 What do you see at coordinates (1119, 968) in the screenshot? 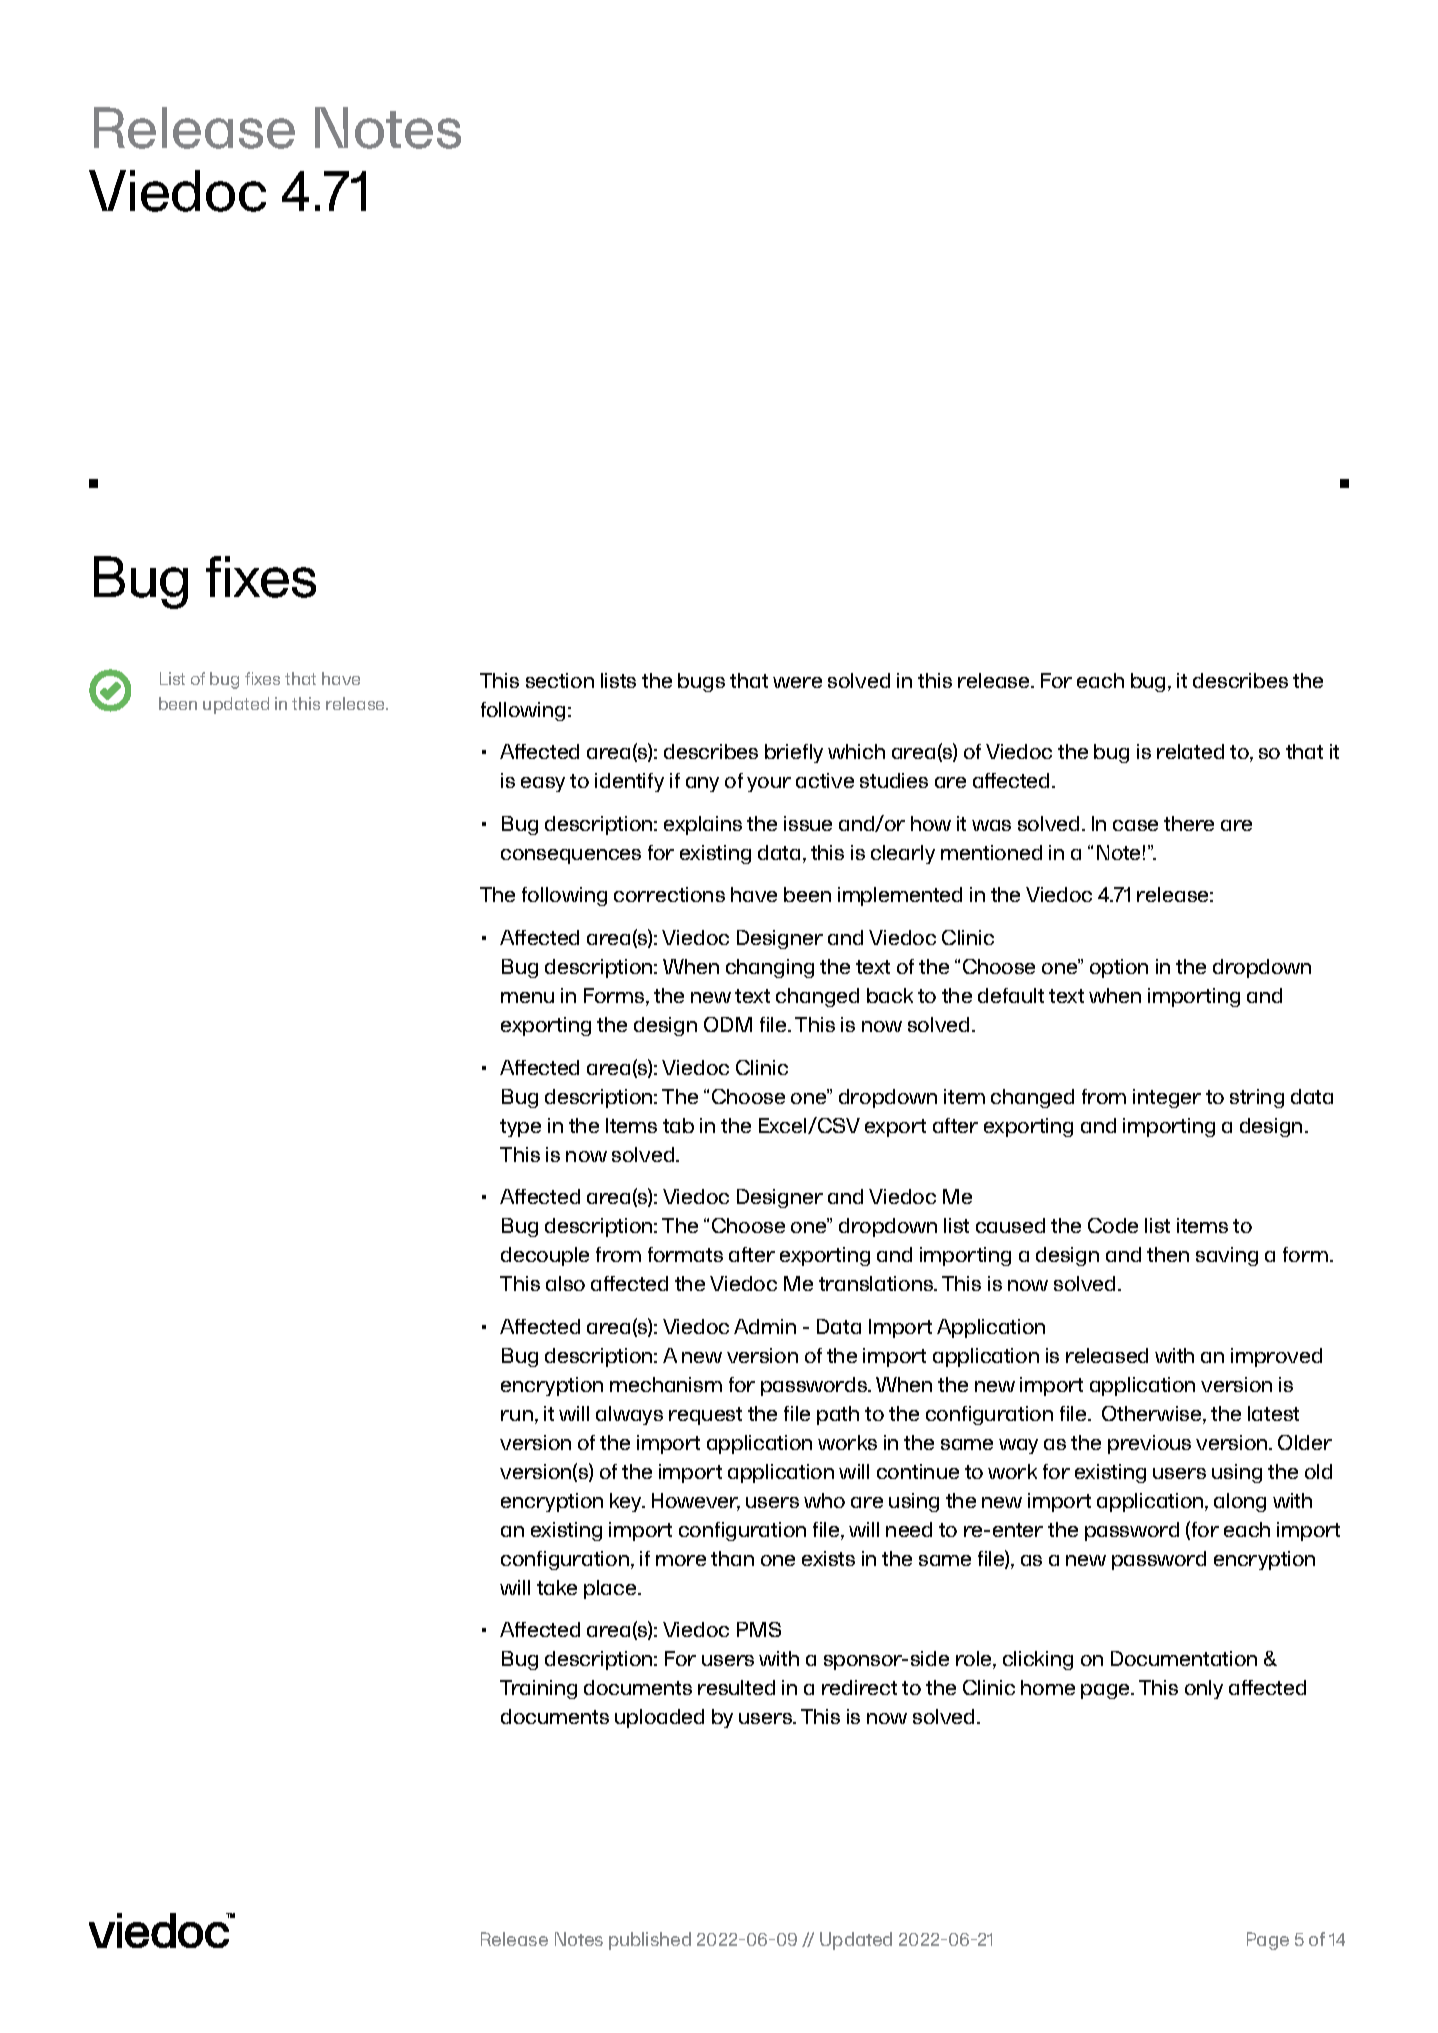
I see `option` at bounding box center [1119, 968].
